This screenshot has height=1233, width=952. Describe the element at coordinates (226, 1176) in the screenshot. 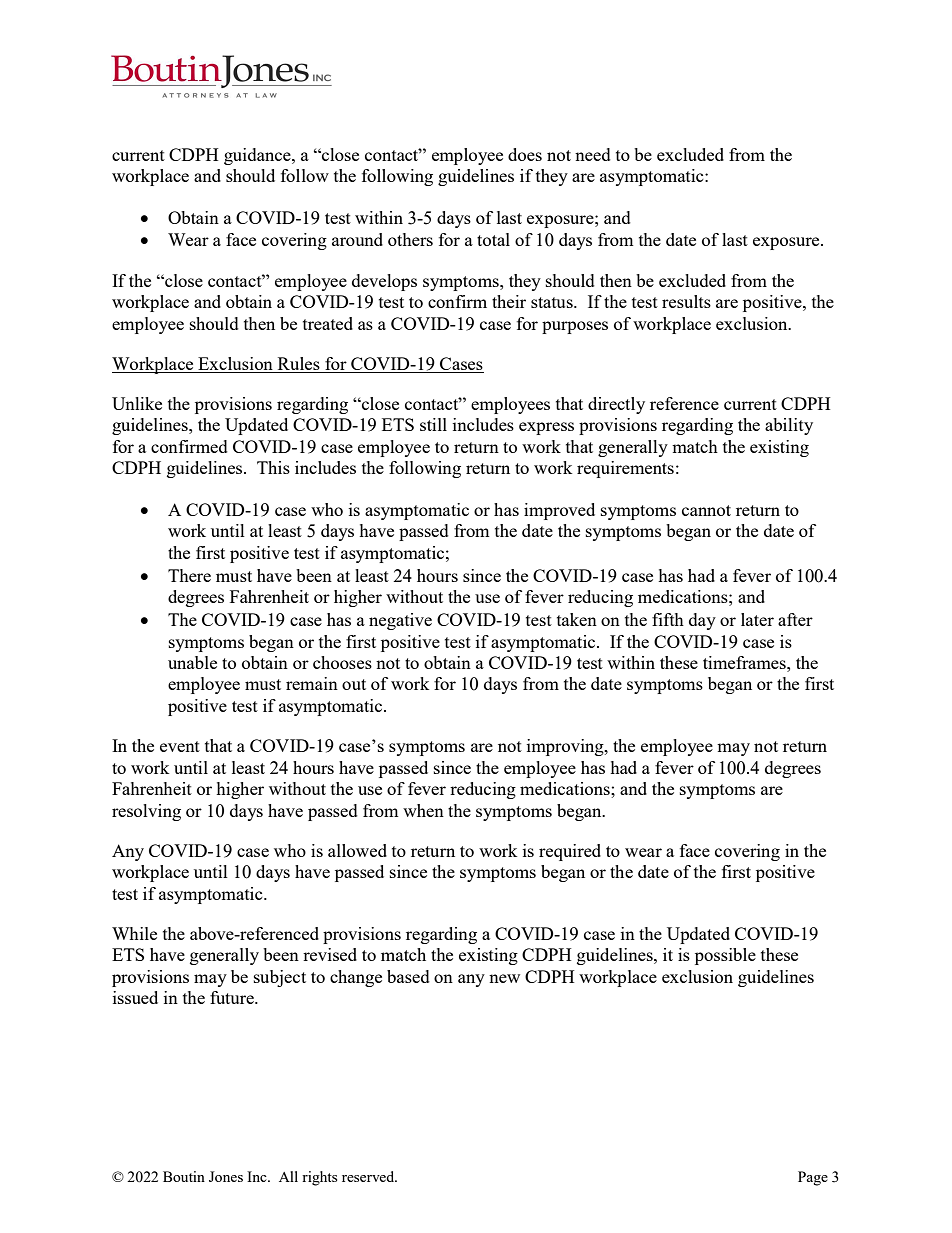

I see `Jones` at that location.
